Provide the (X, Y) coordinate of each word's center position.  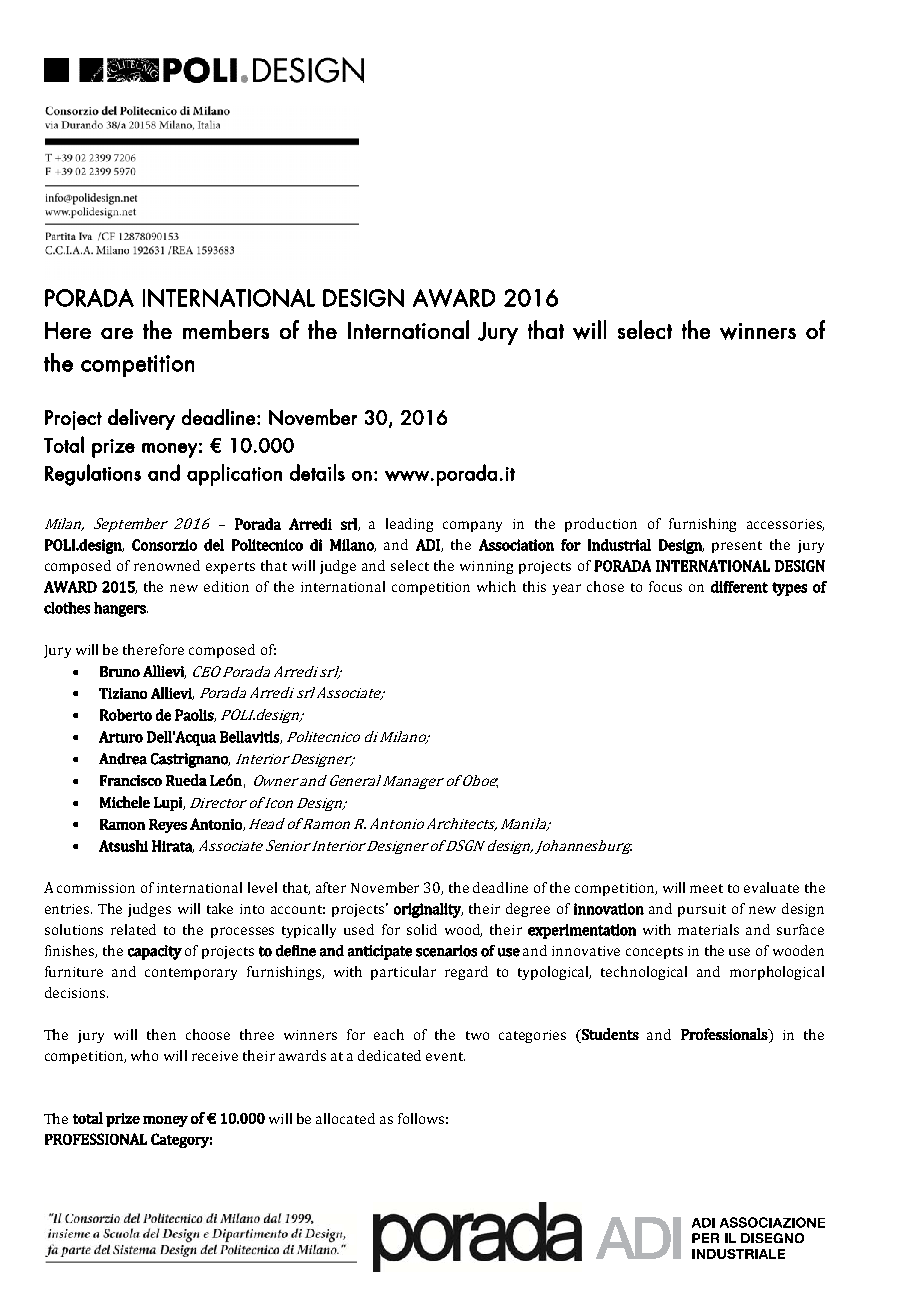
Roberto (126, 715)
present (737, 547)
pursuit (702, 910)
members (226, 329)
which (496, 586)
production (601, 525)
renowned (167, 565)
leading (409, 525)
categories (532, 1036)
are (117, 333)
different (739, 587)
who (144, 1055)
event (445, 1056)
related (133, 929)
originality (428, 910)
